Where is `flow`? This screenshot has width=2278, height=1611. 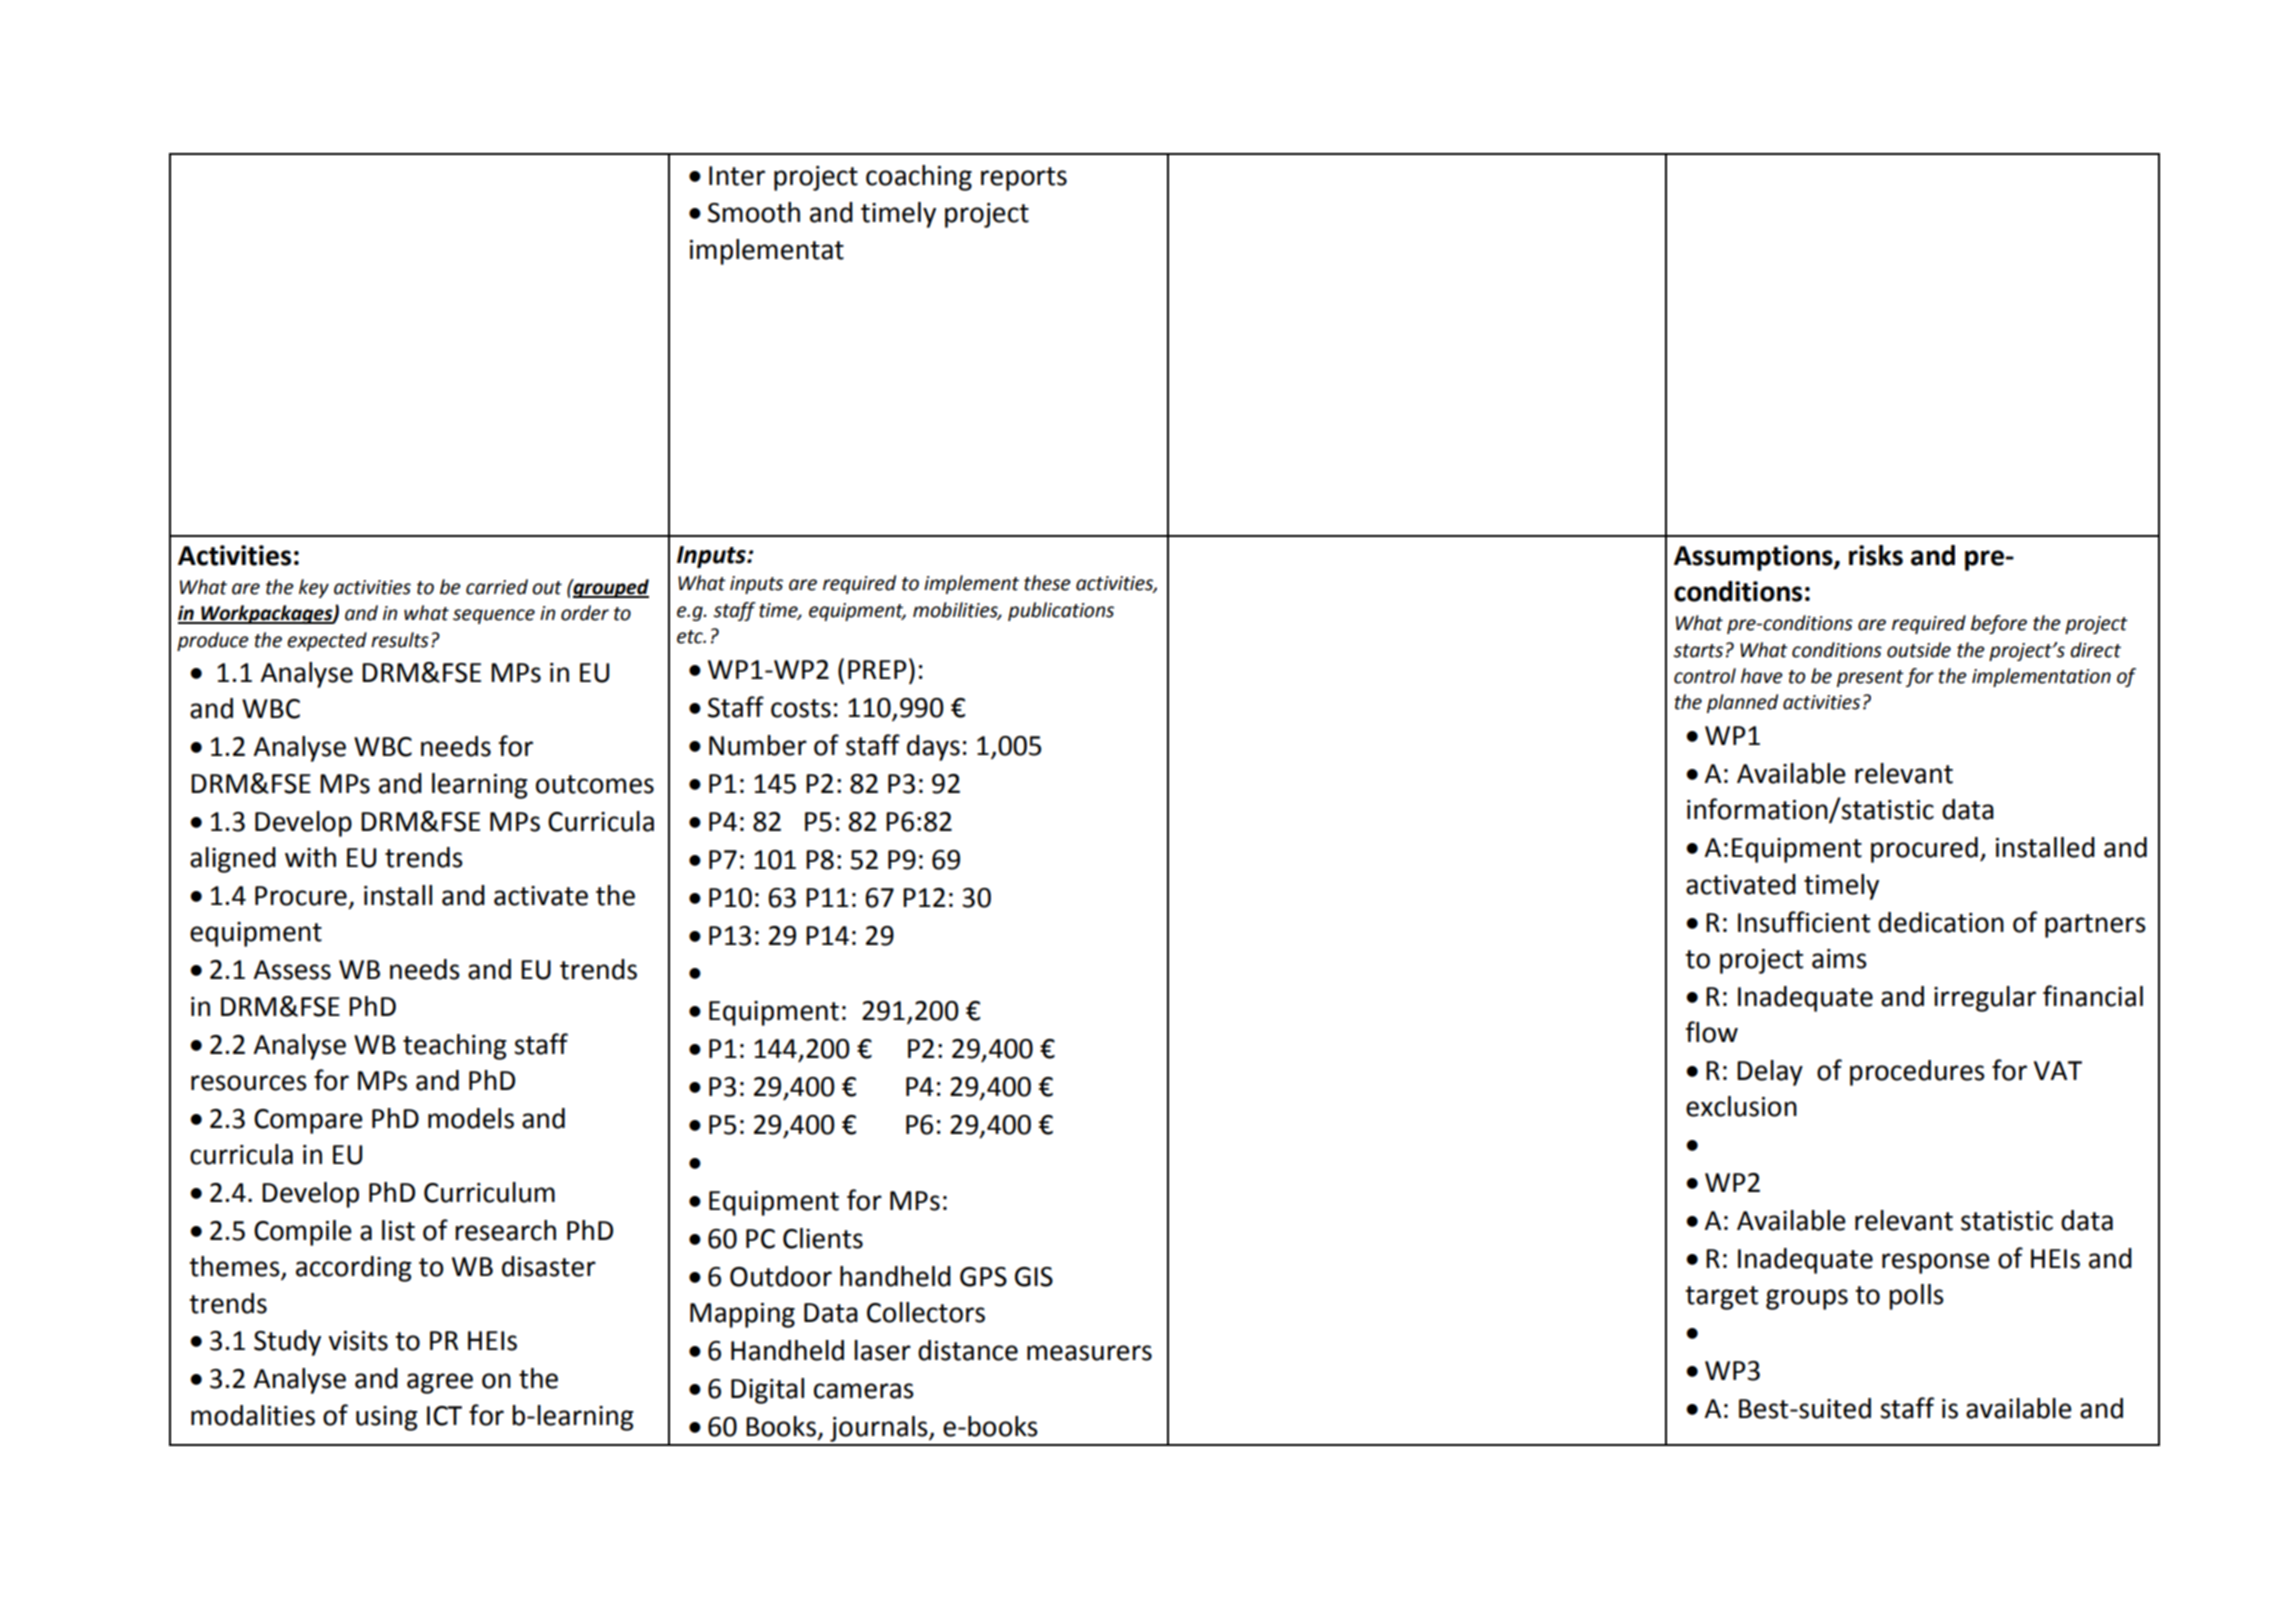
flow is located at coordinates (1712, 1032).
